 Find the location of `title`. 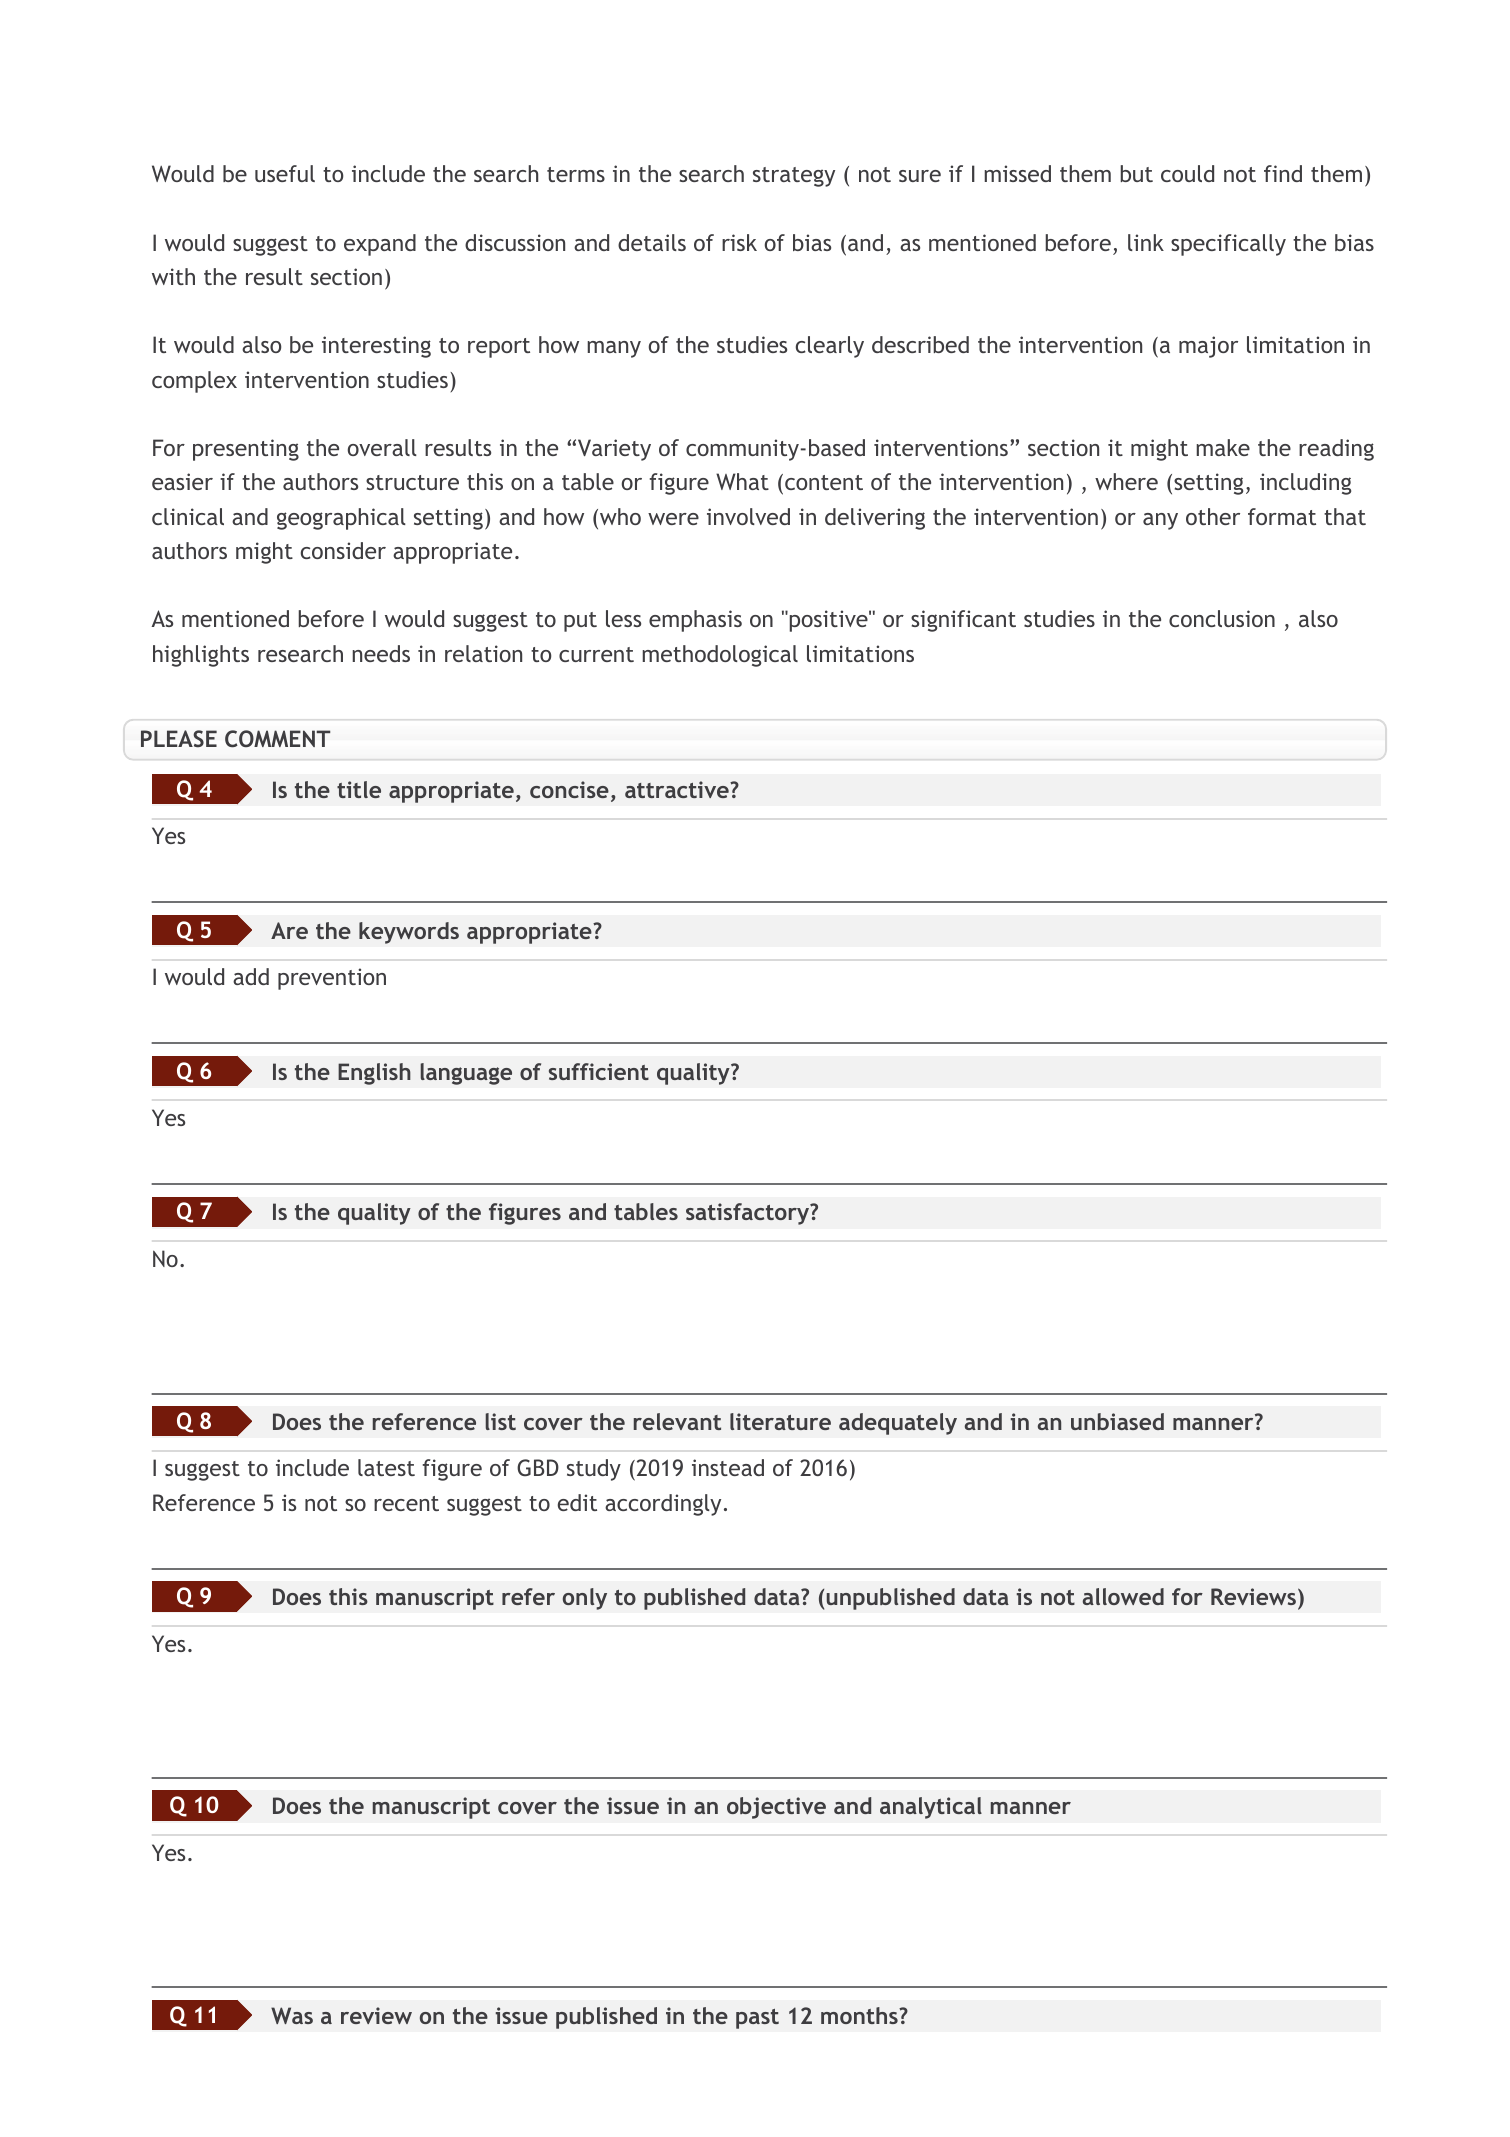

title is located at coordinates (359, 789).
